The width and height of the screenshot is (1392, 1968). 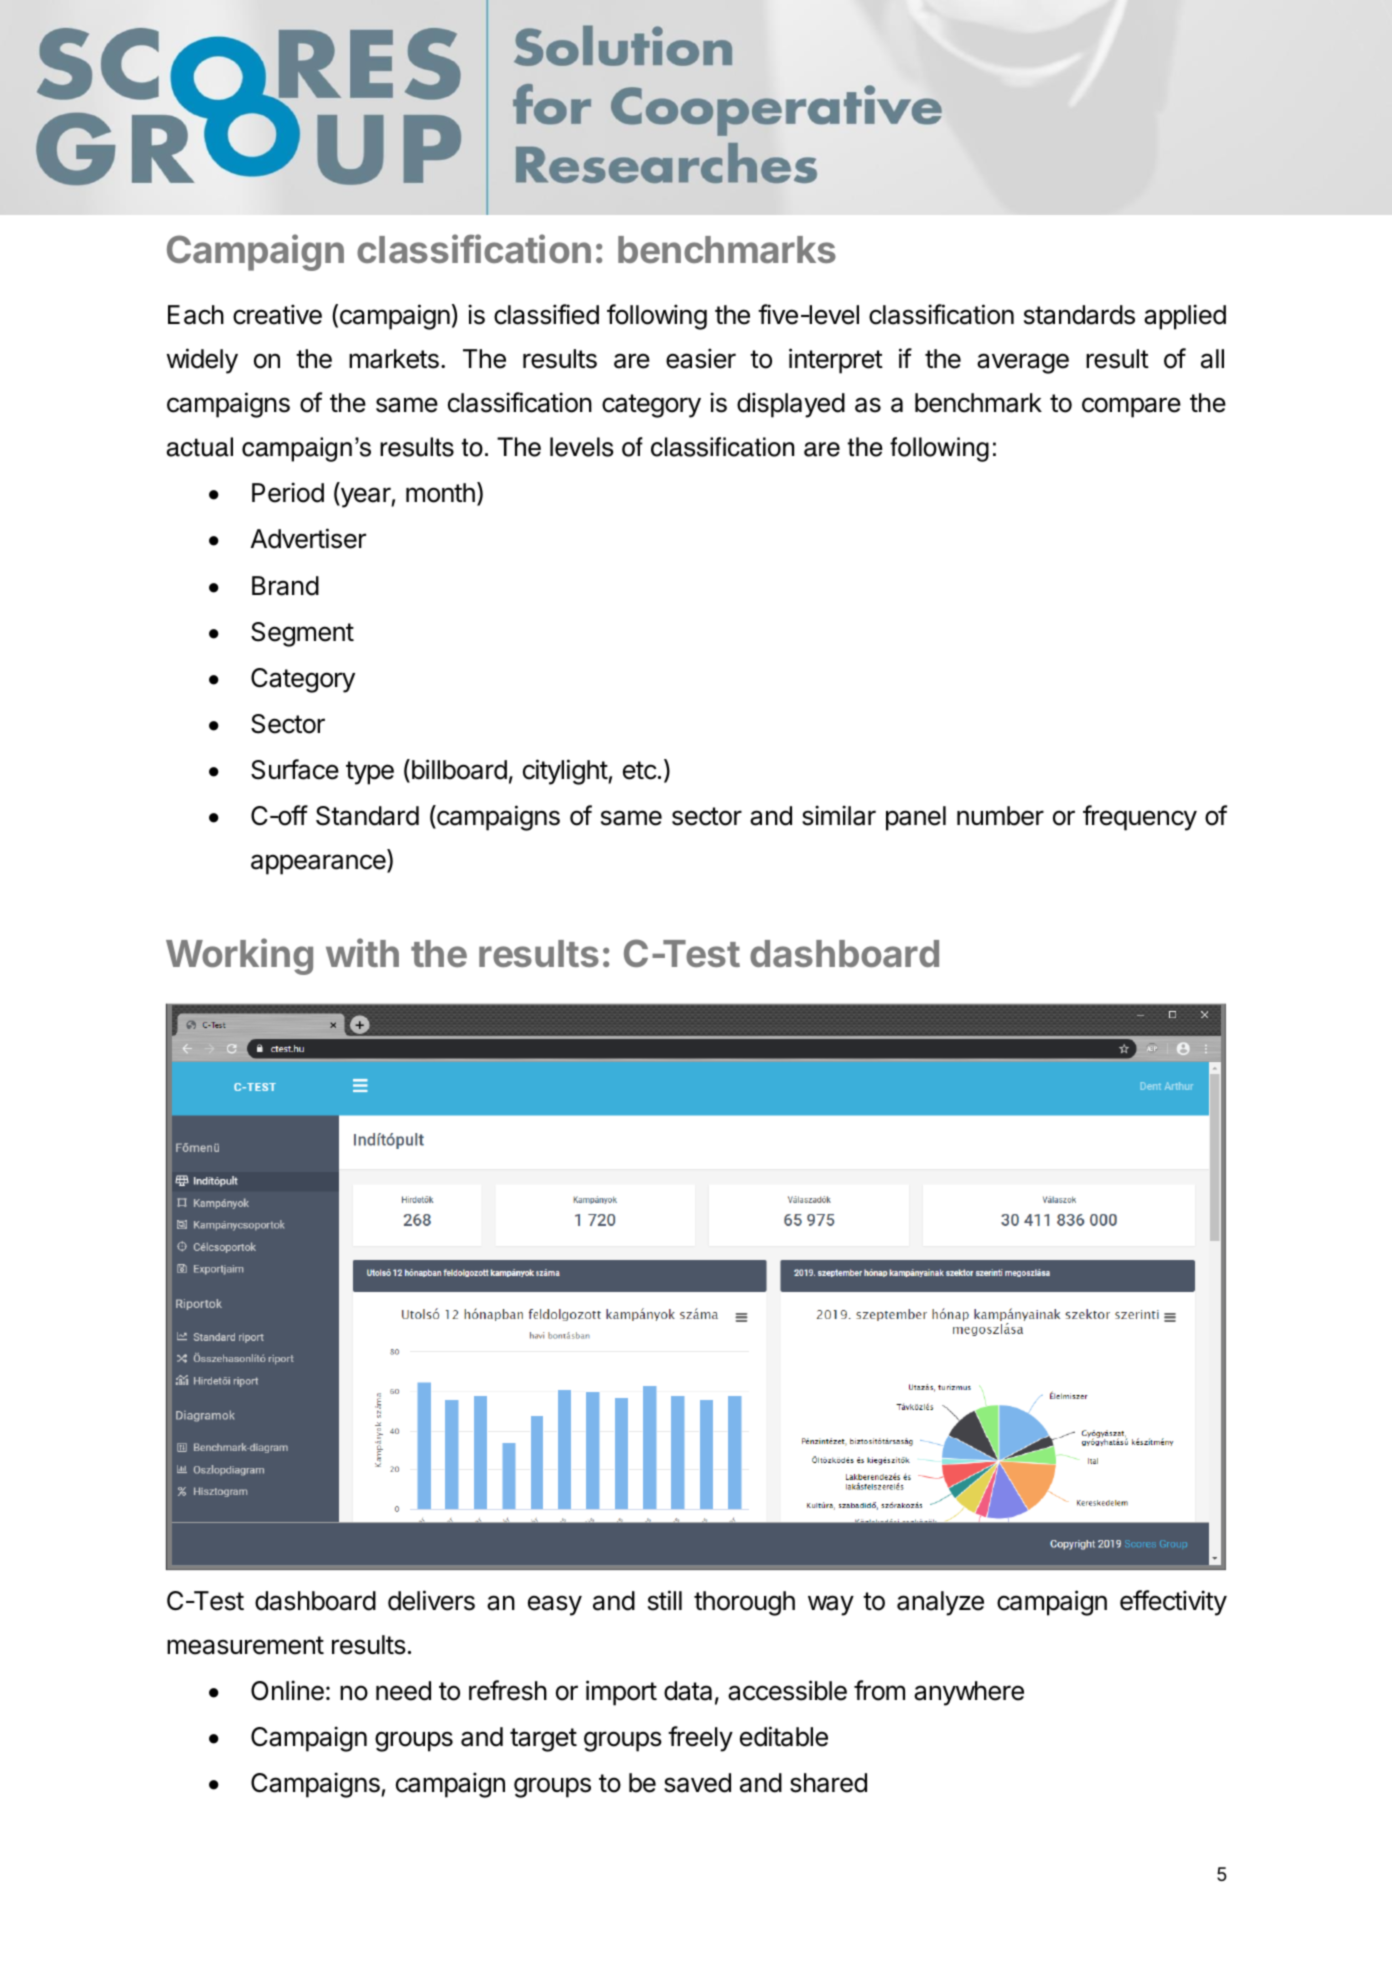 What do you see at coordinates (839, 815) in the screenshot?
I see `similar` at bounding box center [839, 815].
